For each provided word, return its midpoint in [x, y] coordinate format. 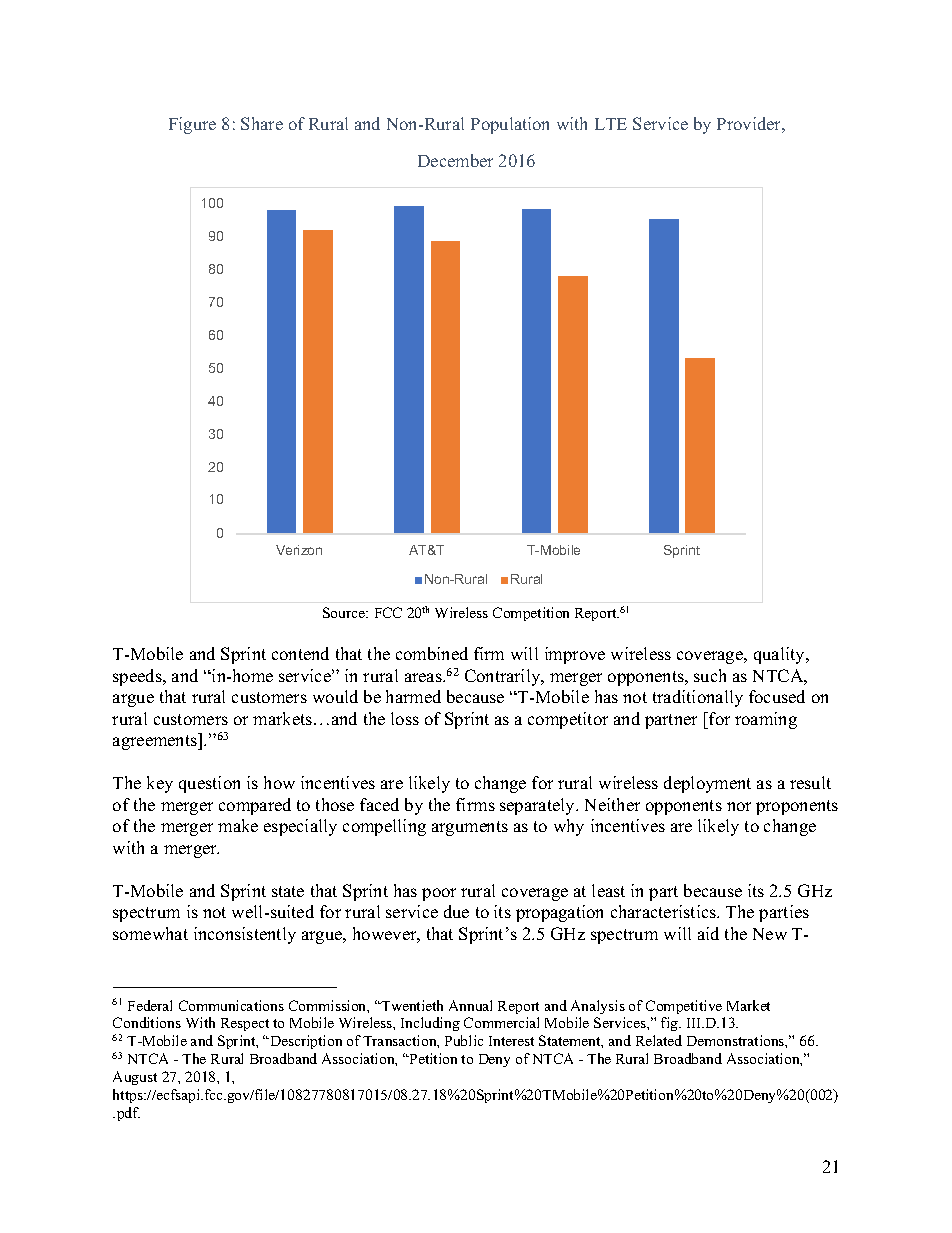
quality [780, 655]
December [455, 160]
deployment [707, 784]
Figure [192, 125]
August [135, 1078]
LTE [611, 124]
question [209, 784]
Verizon [299, 550]
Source [345, 612]
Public [464, 1040]
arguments [470, 828]
